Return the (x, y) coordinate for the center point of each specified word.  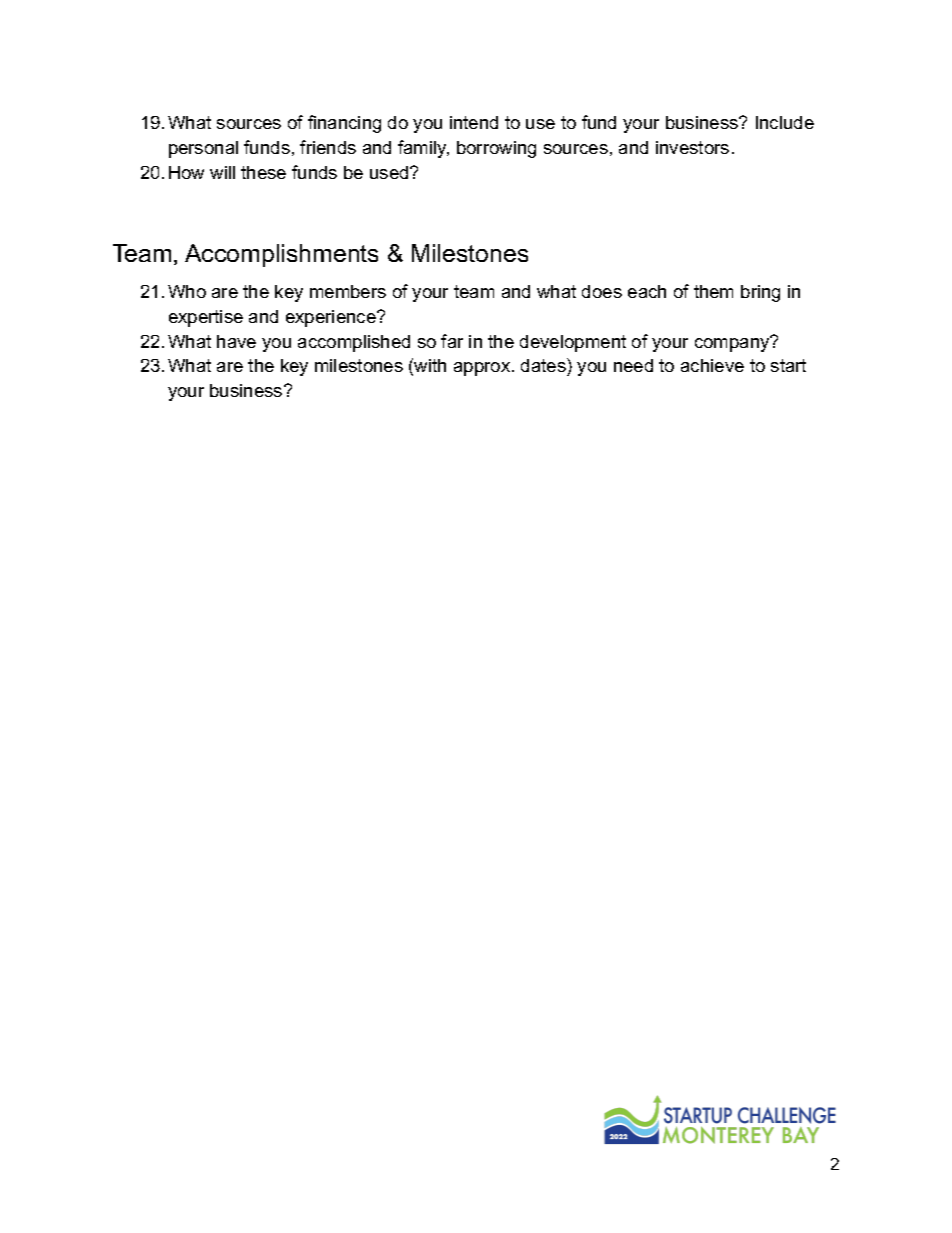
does (602, 291)
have (236, 341)
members (348, 291)
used (390, 172)
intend (474, 122)
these (263, 172)
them (713, 291)
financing (344, 124)
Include (785, 122)
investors (692, 147)
